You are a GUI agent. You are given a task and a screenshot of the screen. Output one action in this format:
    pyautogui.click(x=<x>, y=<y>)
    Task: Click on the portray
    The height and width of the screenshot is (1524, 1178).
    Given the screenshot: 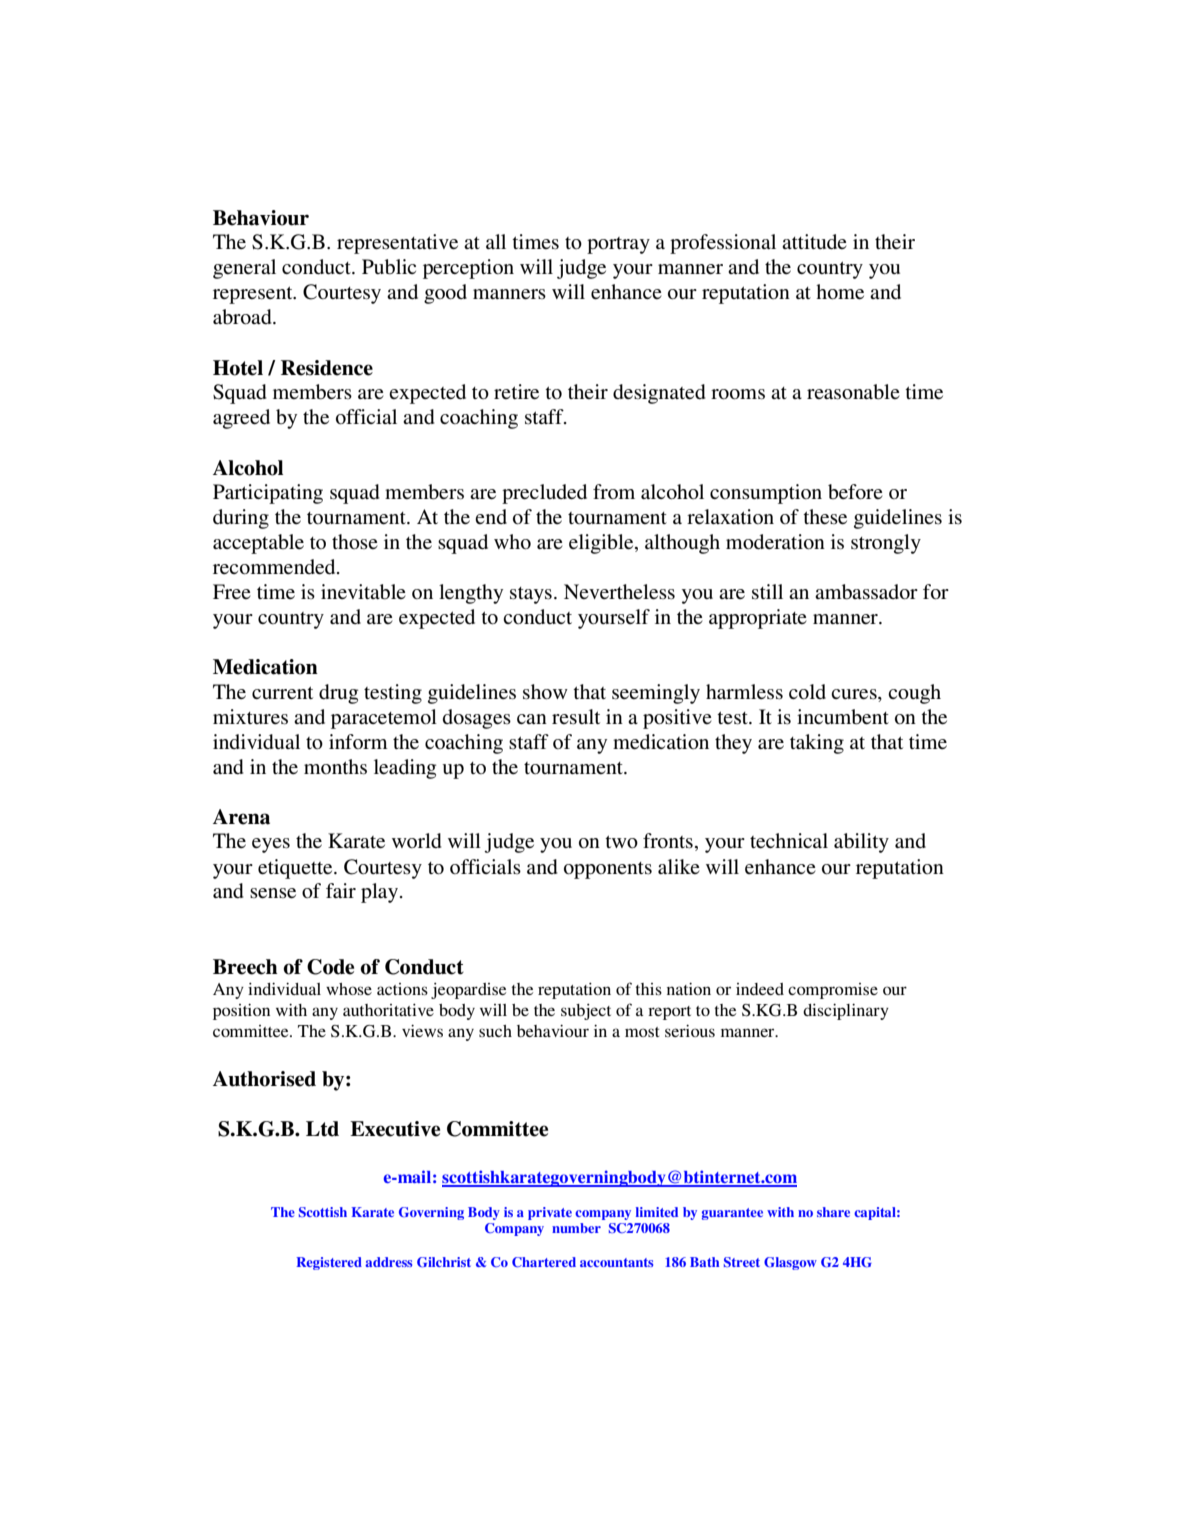 What is the action you would take?
    pyautogui.click(x=618, y=245)
